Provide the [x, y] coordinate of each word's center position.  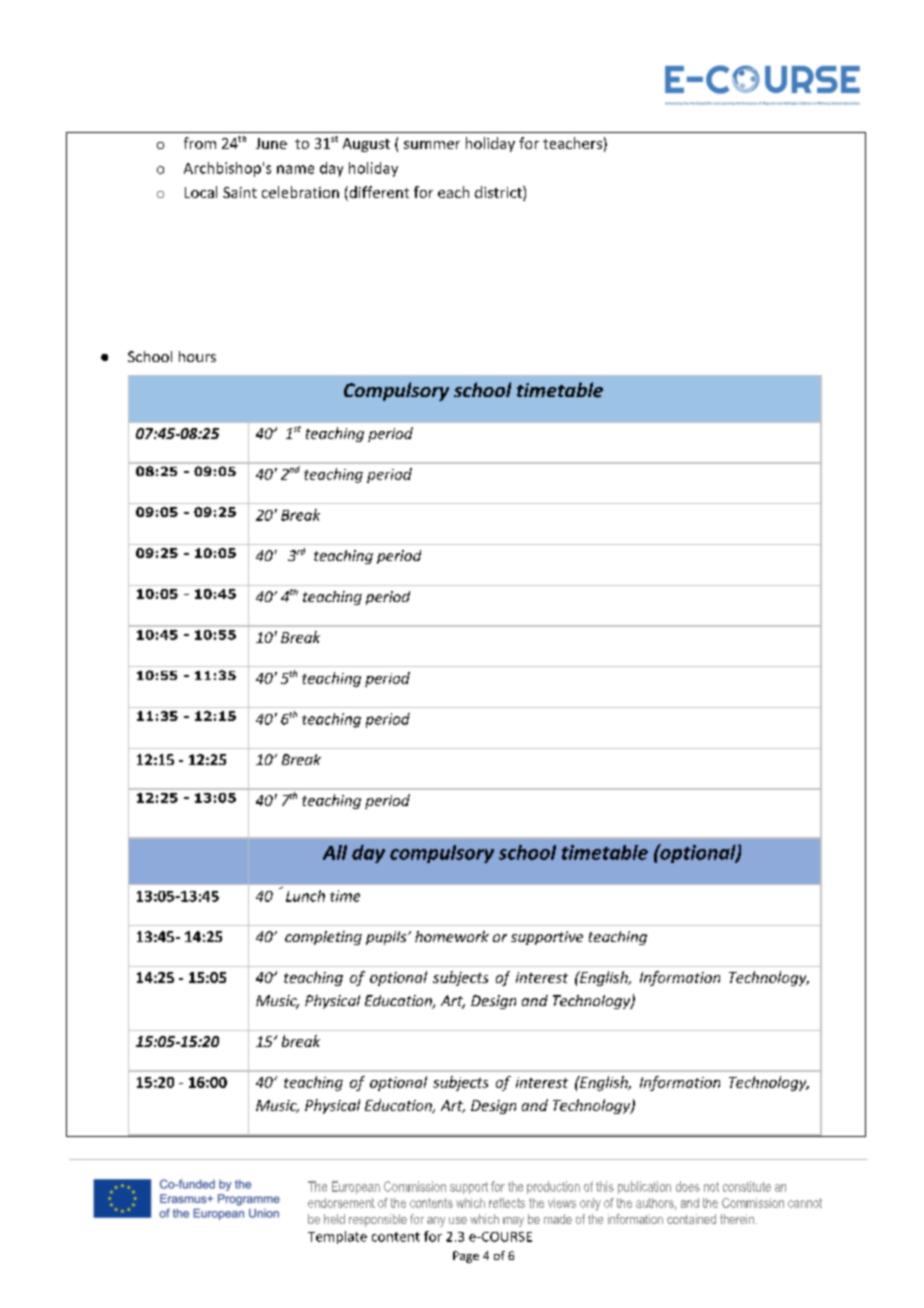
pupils [387, 938]
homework [452, 936]
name [295, 169]
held [334, 1219]
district [499, 193]
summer [432, 145]
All [335, 852]
